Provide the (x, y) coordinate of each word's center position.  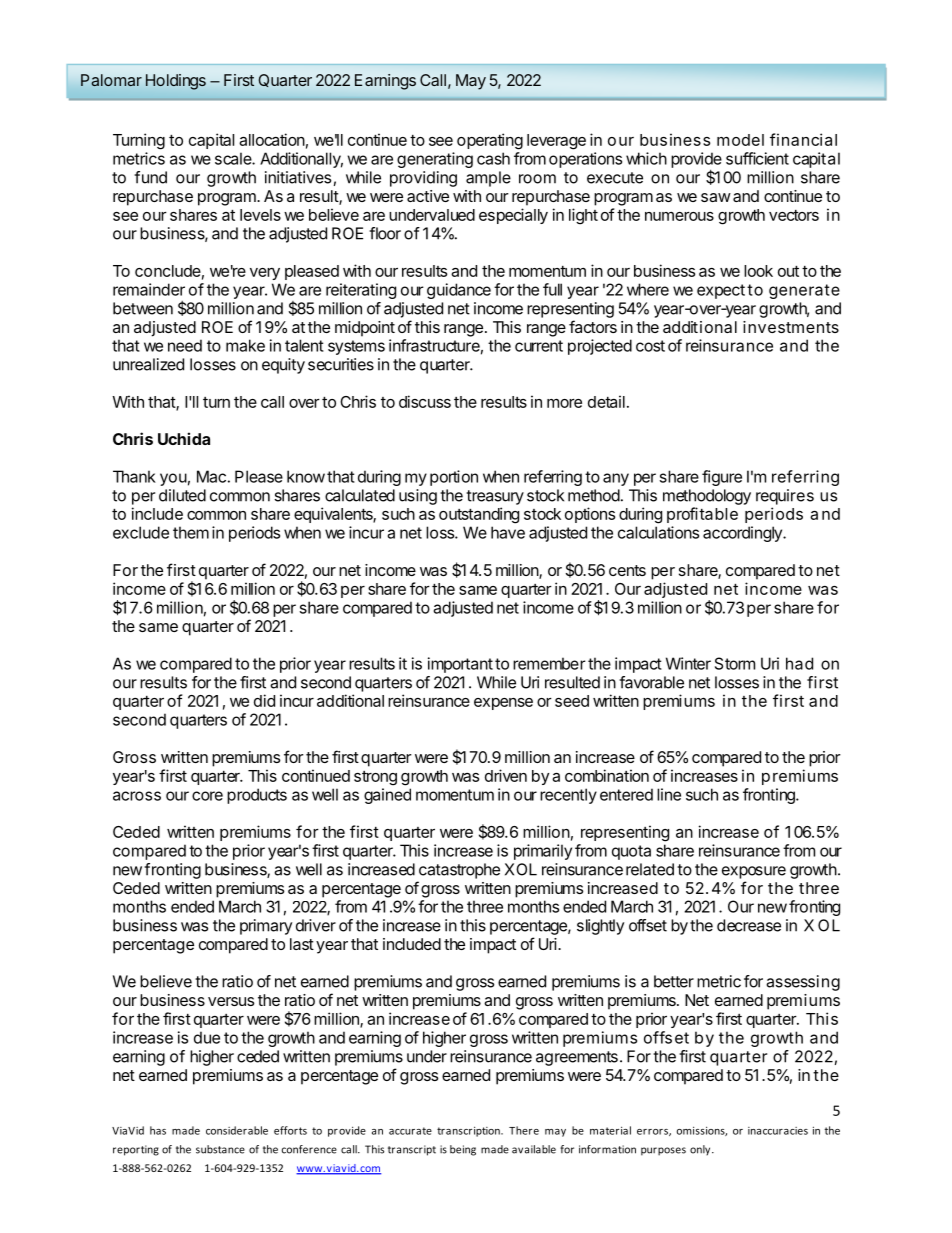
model (740, 140)
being (463, 1150)
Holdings (176, 82)
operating (490, 141)
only (701, 1150)
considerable (237, 1130)
